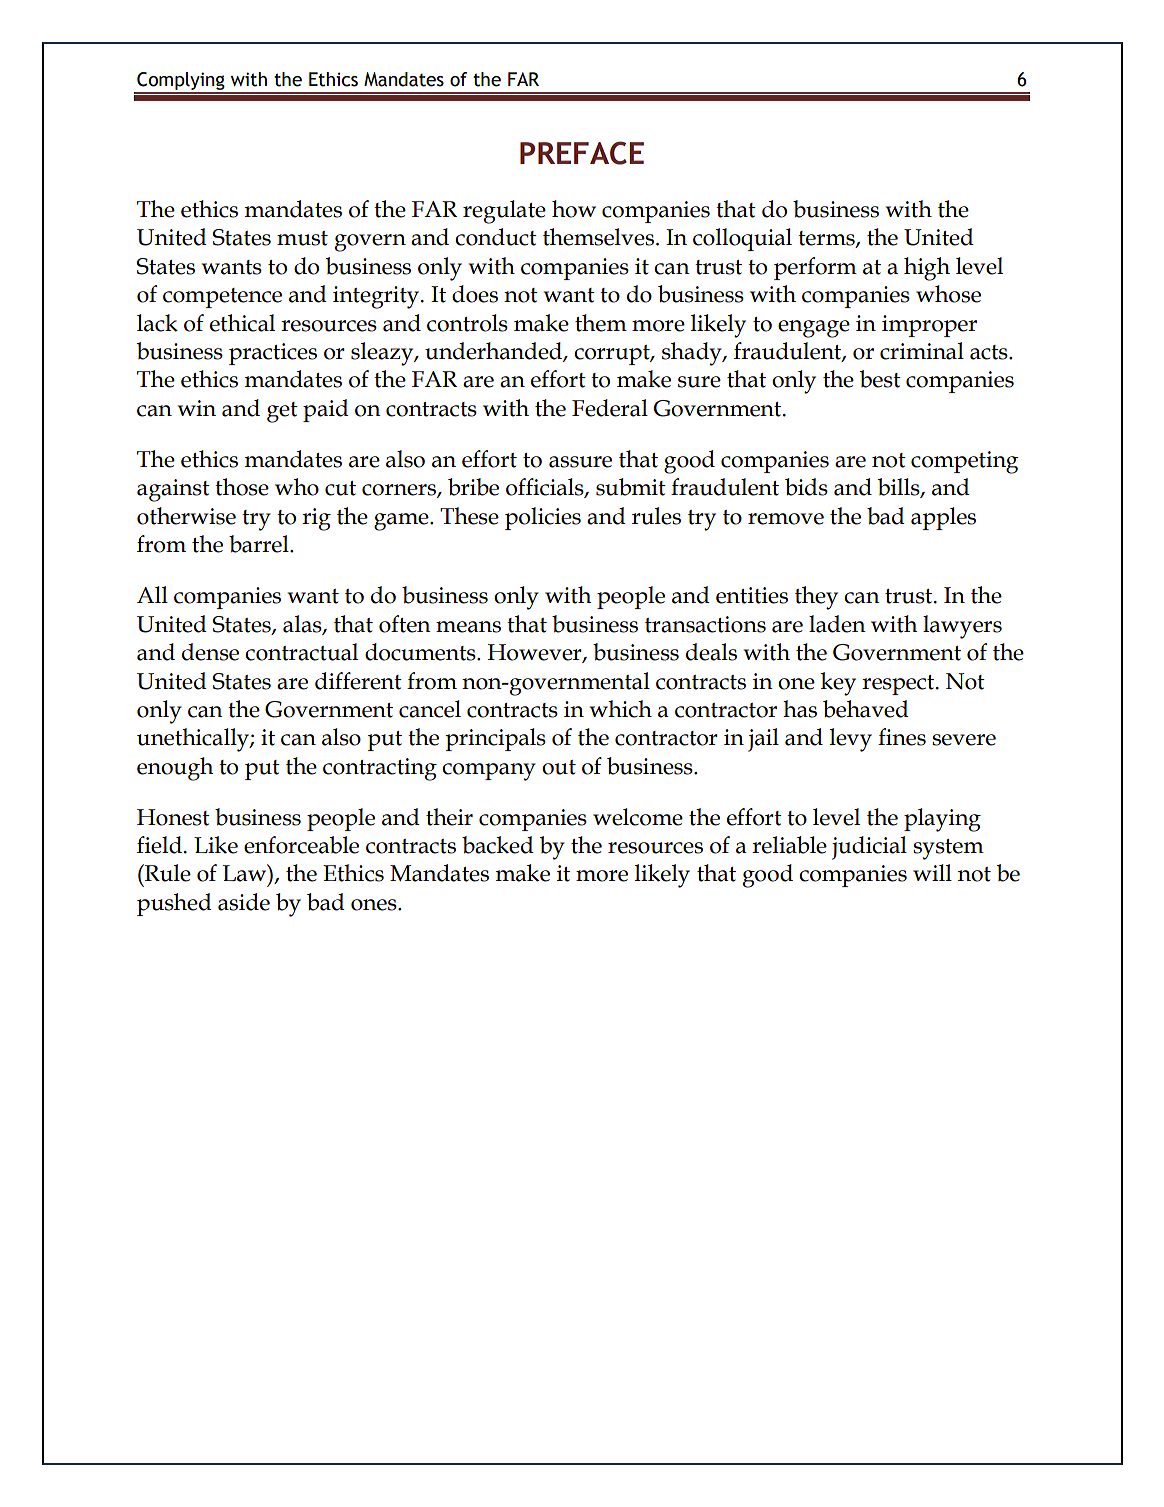  I want to click on best, so click(880, 379).
